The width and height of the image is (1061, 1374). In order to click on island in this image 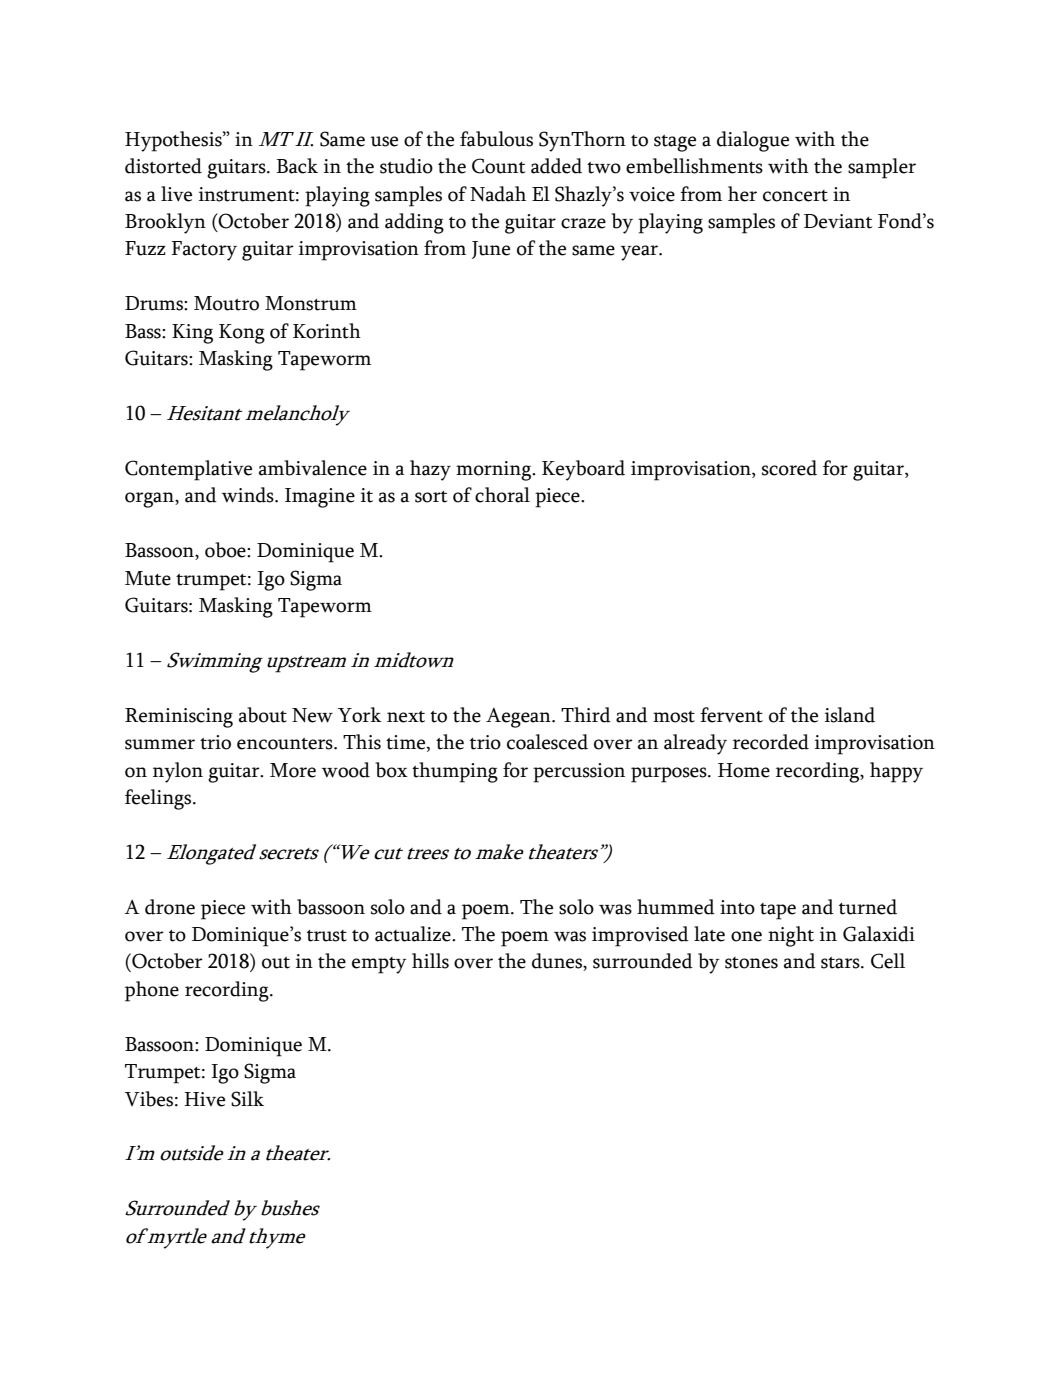, I will do `click(850, 715)`.
